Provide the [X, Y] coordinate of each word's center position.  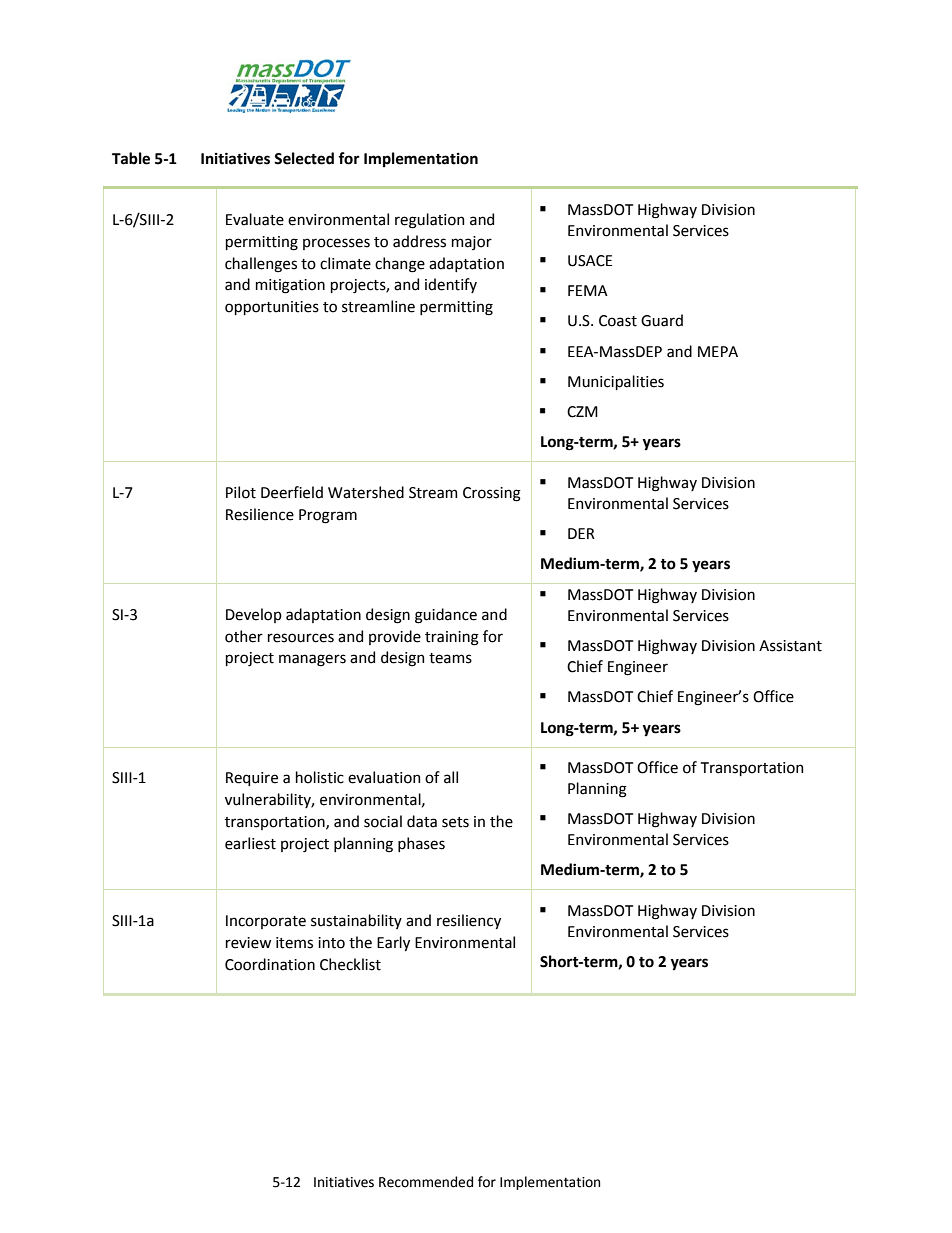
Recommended [426, 1182]
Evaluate [255, 219]
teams [450, 658]
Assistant [790, 646]
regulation [429, 221]
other [244, 636]
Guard [662, 320]
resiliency [469, 921]
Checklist [350, 964]
